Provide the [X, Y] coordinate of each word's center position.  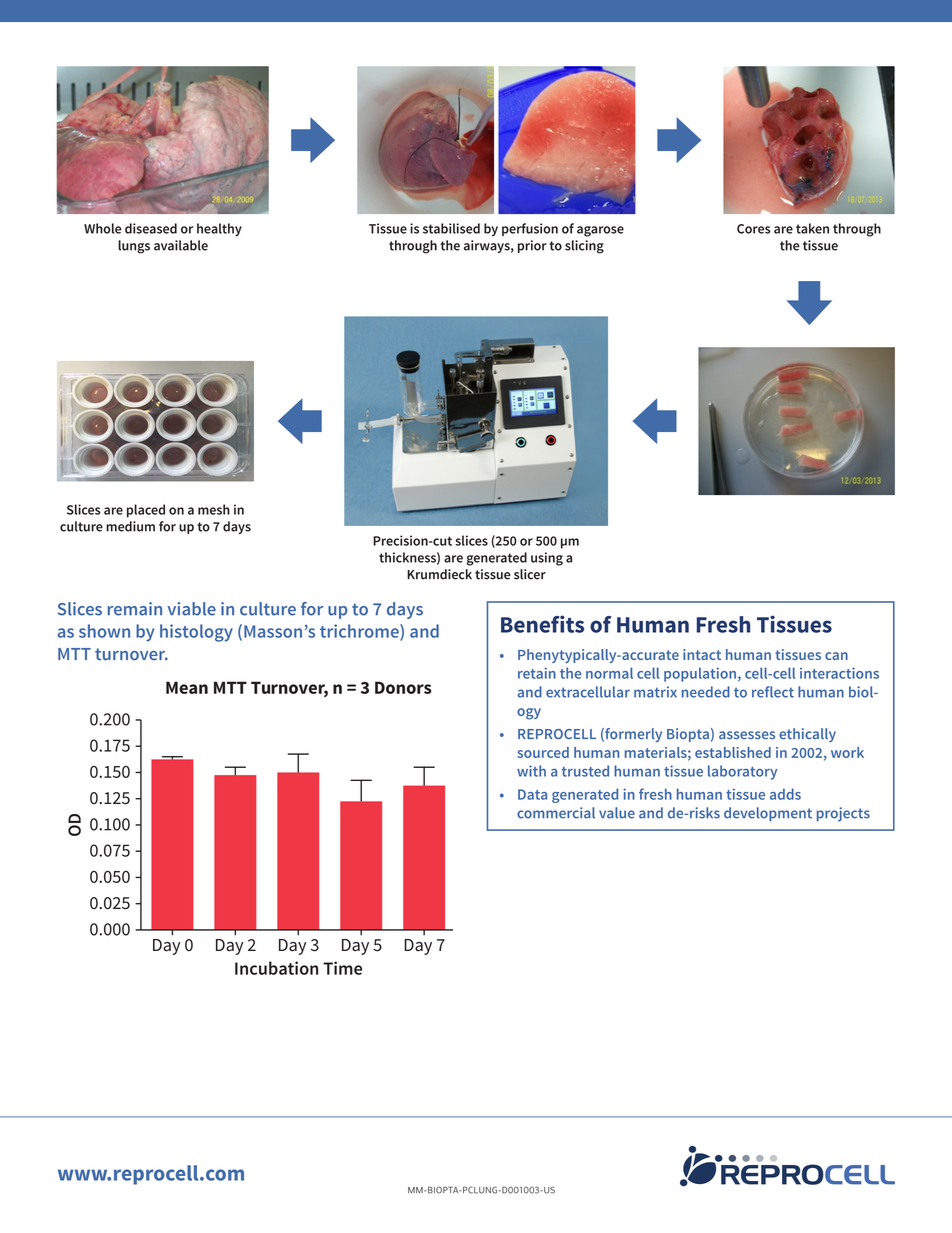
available [181, 245]
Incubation [276, 968]
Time [342, 968]
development [768, 814]
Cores [754, 229]
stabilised [451, 228]
